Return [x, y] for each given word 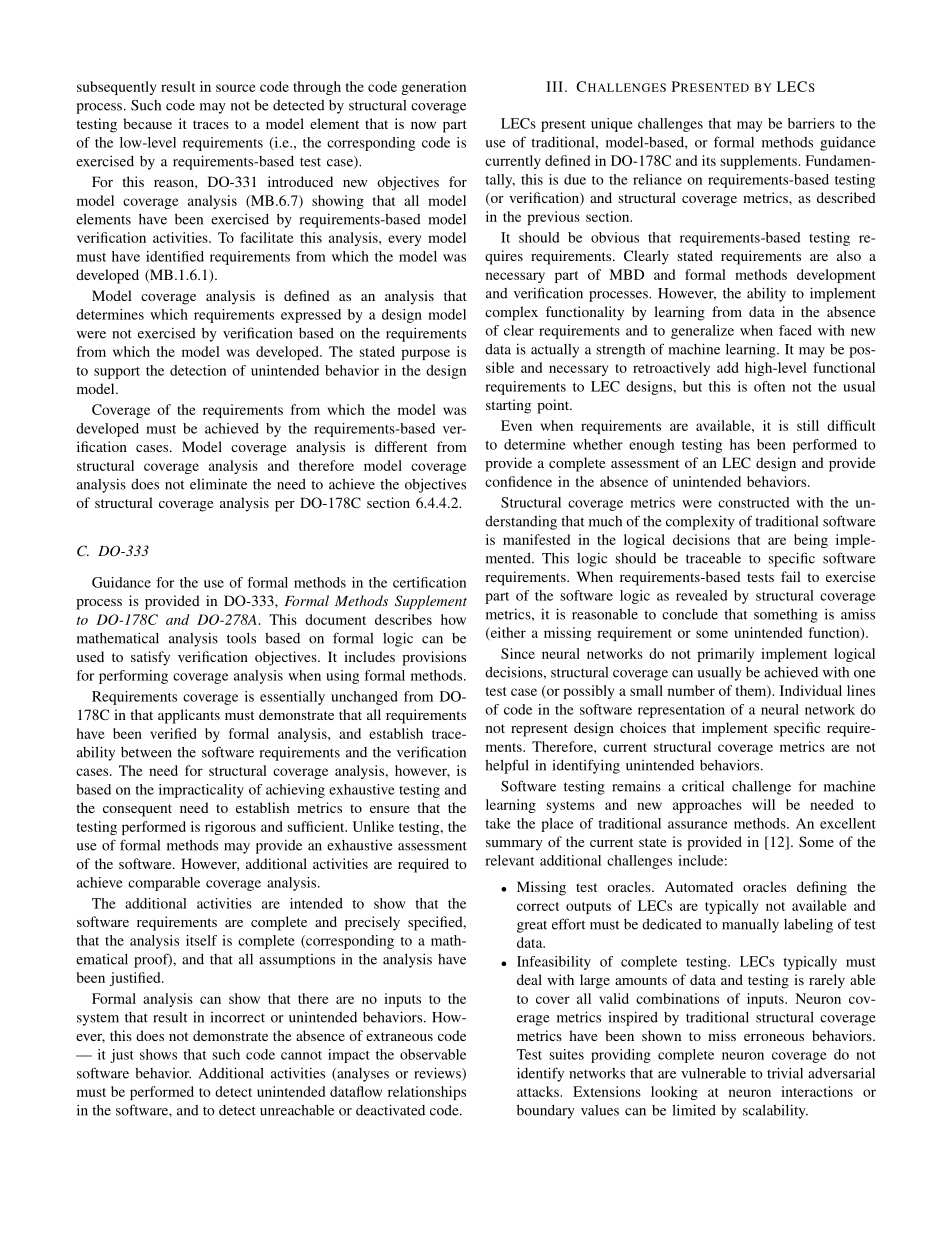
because [147, 123]
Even [516, 425]
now [423, 125]
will [763, 804]
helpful [507, 766]
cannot [301, 1055]
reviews [438, 1074]
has [740, 444]
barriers [811, 123]
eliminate [218, 484]
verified [173, 733]
